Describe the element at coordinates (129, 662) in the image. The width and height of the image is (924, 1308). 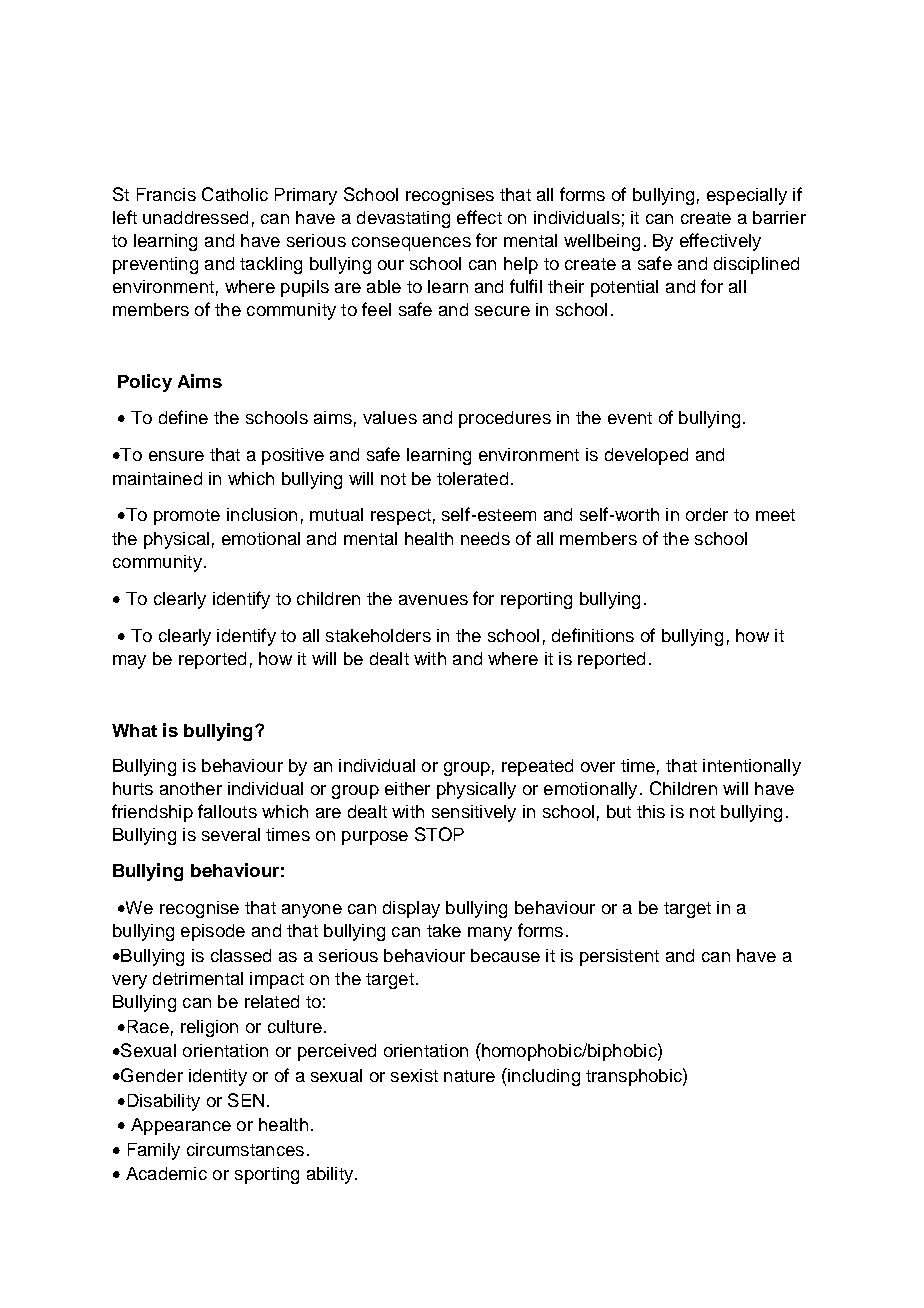
I see `may` at that location.
